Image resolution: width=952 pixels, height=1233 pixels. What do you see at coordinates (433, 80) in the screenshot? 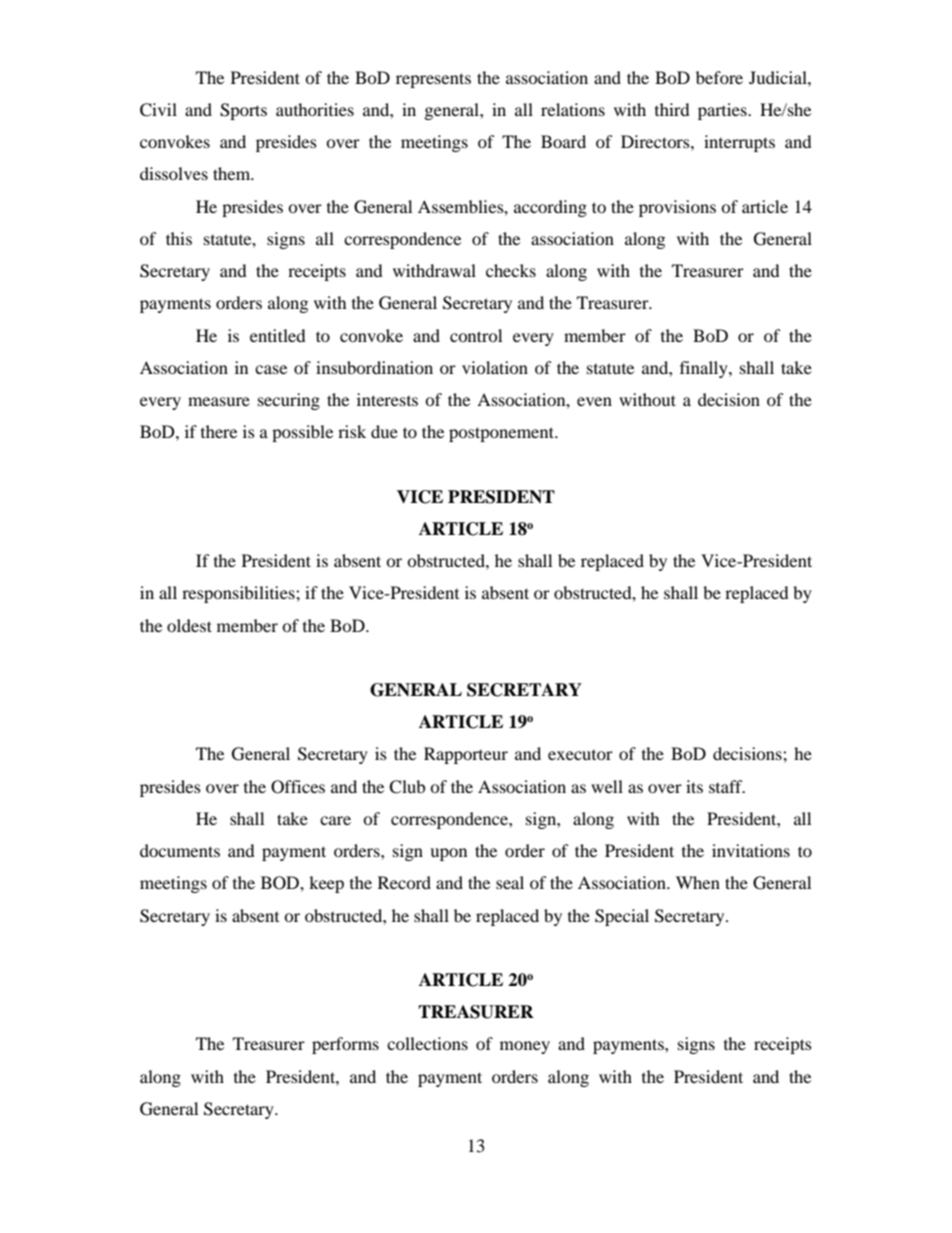
I see `represents` at bounding box center [433, 80].
